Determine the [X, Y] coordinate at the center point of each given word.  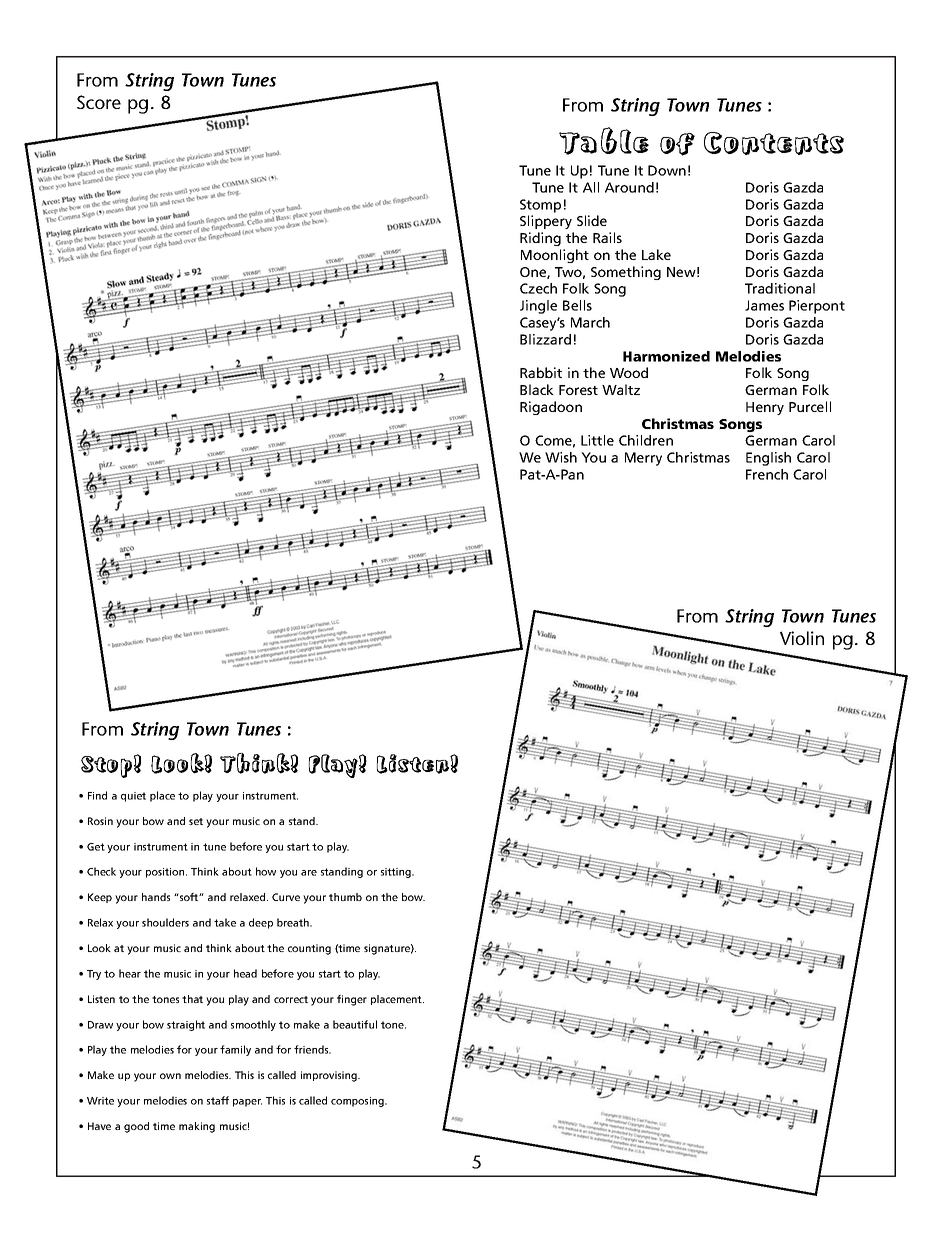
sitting [397, 873]
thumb [345, 897]
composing [359, 1102]
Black [537, 389]
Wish [561, 457]
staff [218, 1100]
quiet [133, 797]
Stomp [540, 206]
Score [99, 102]
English [768, 459]
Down [667, 170]
